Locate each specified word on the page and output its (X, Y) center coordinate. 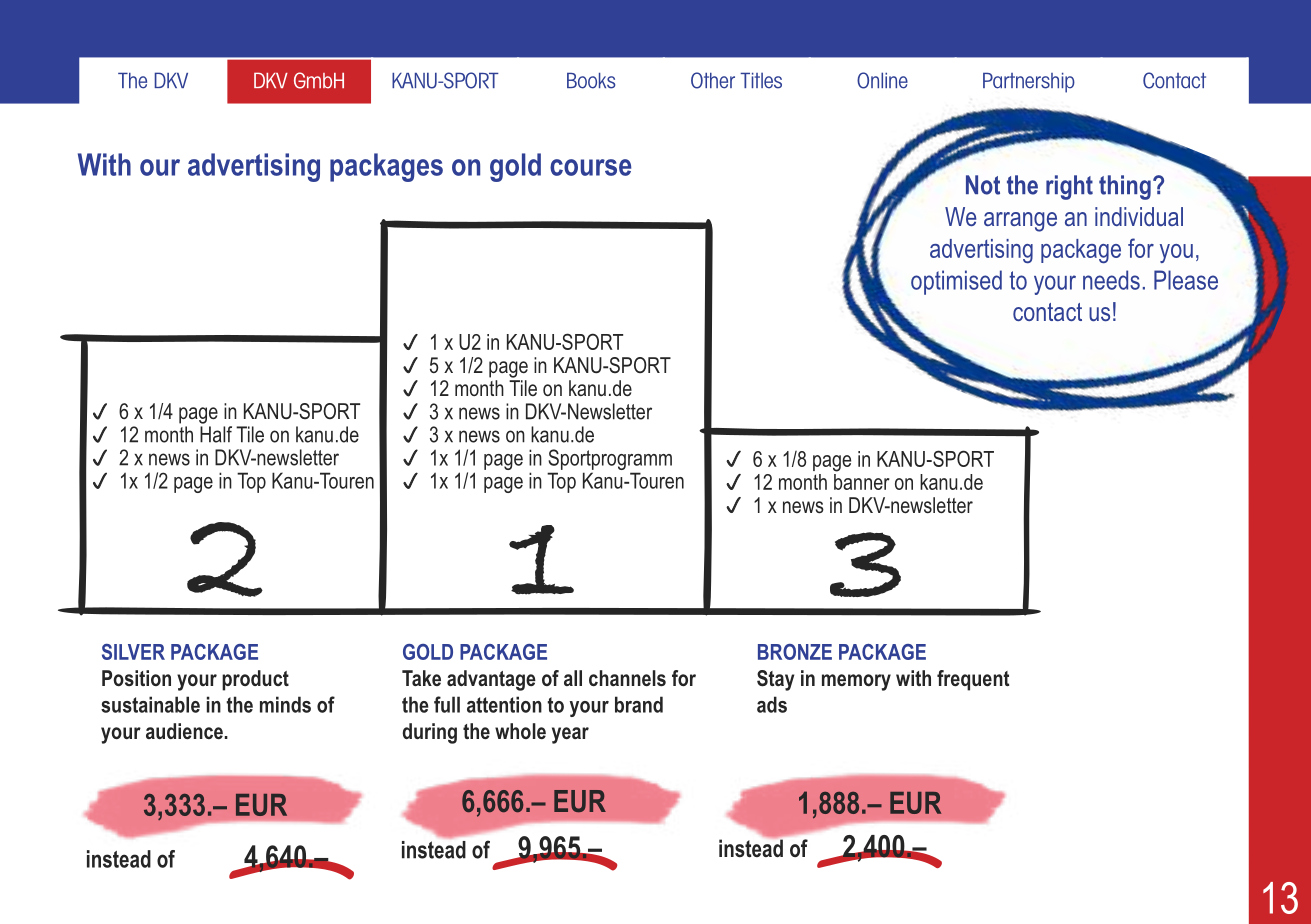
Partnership (1029, 83)
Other (713, 80)
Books (591, 81)
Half (216, 434)
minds (285, 704)
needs (1111, 280)
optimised (956, 282)
